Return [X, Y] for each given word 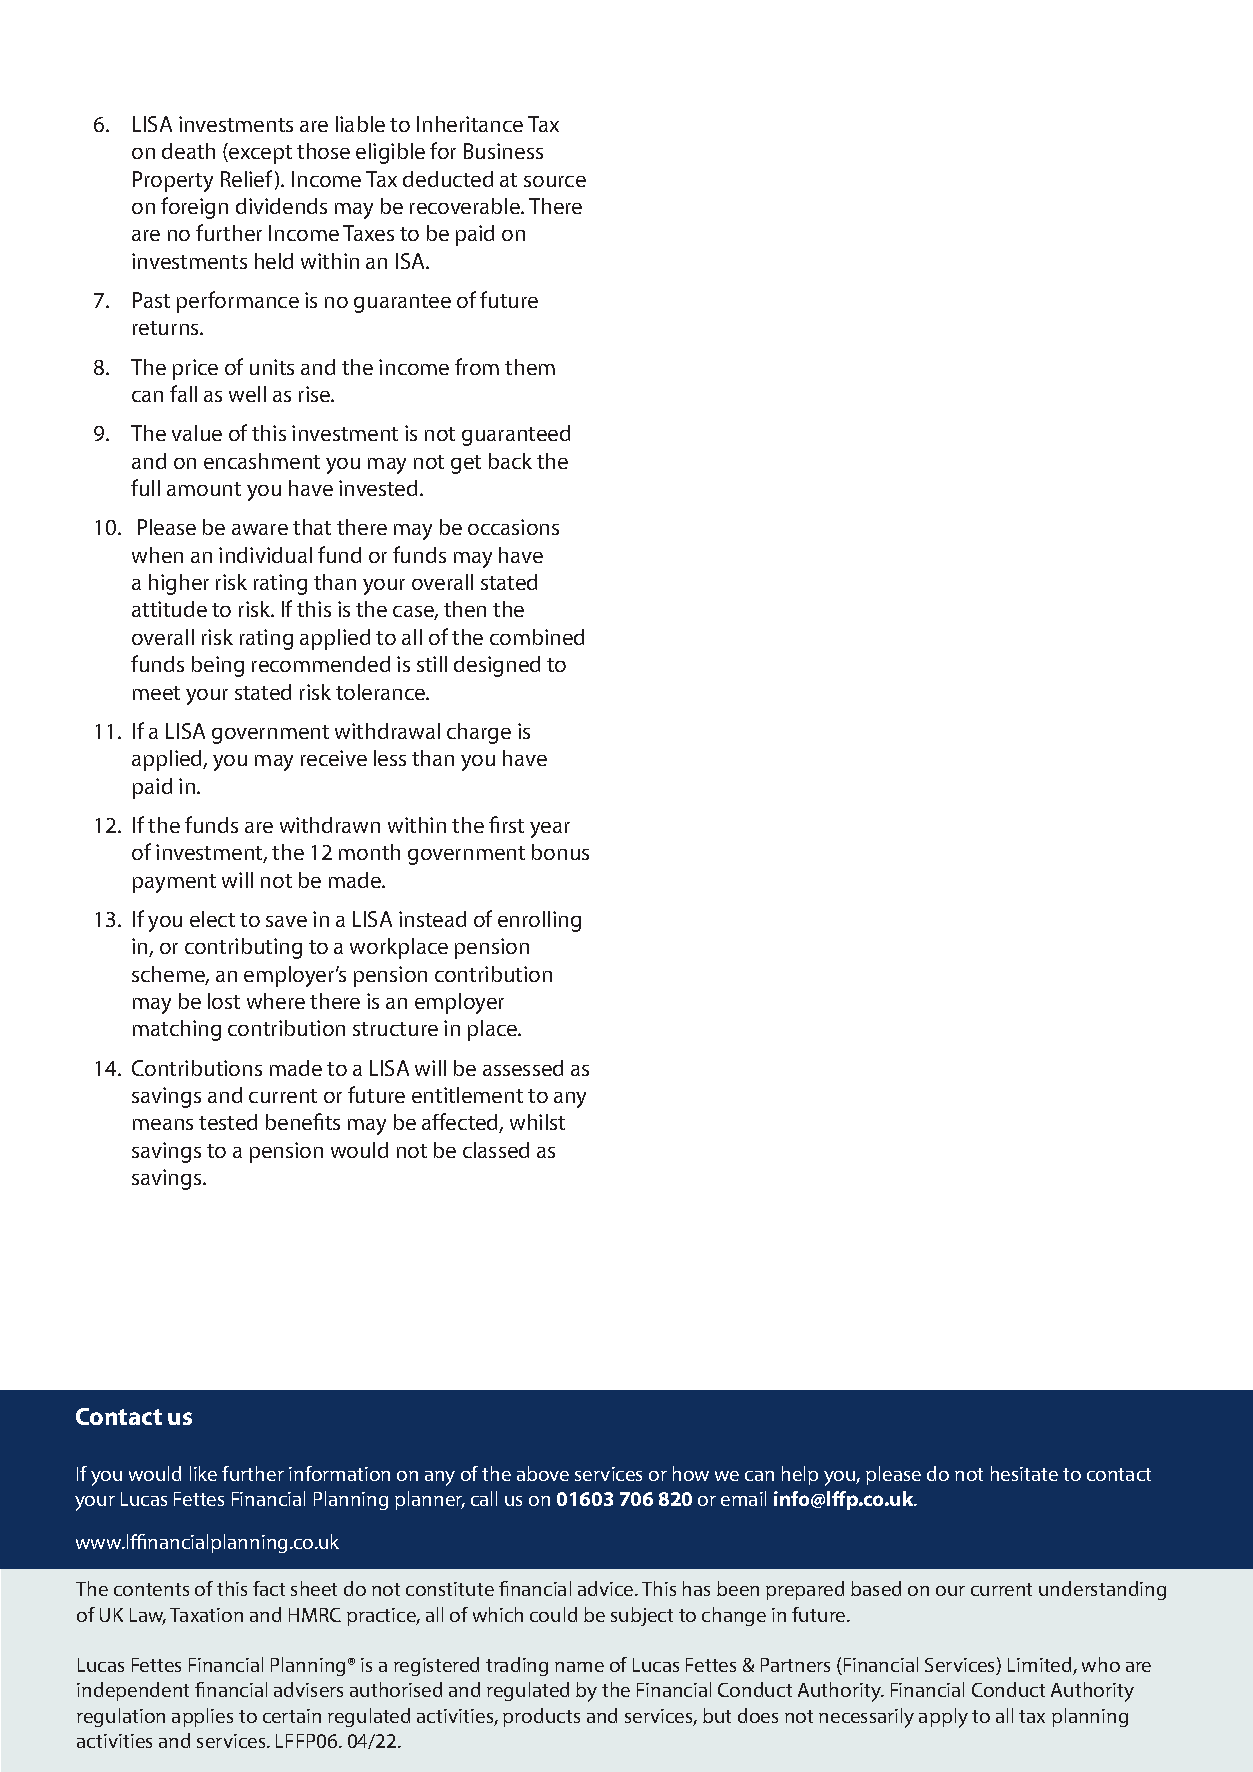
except [259, 153]
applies [202, 1717]
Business [503, 151]
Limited [1041, 1666]
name [579, 1667]
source [555, 181]
